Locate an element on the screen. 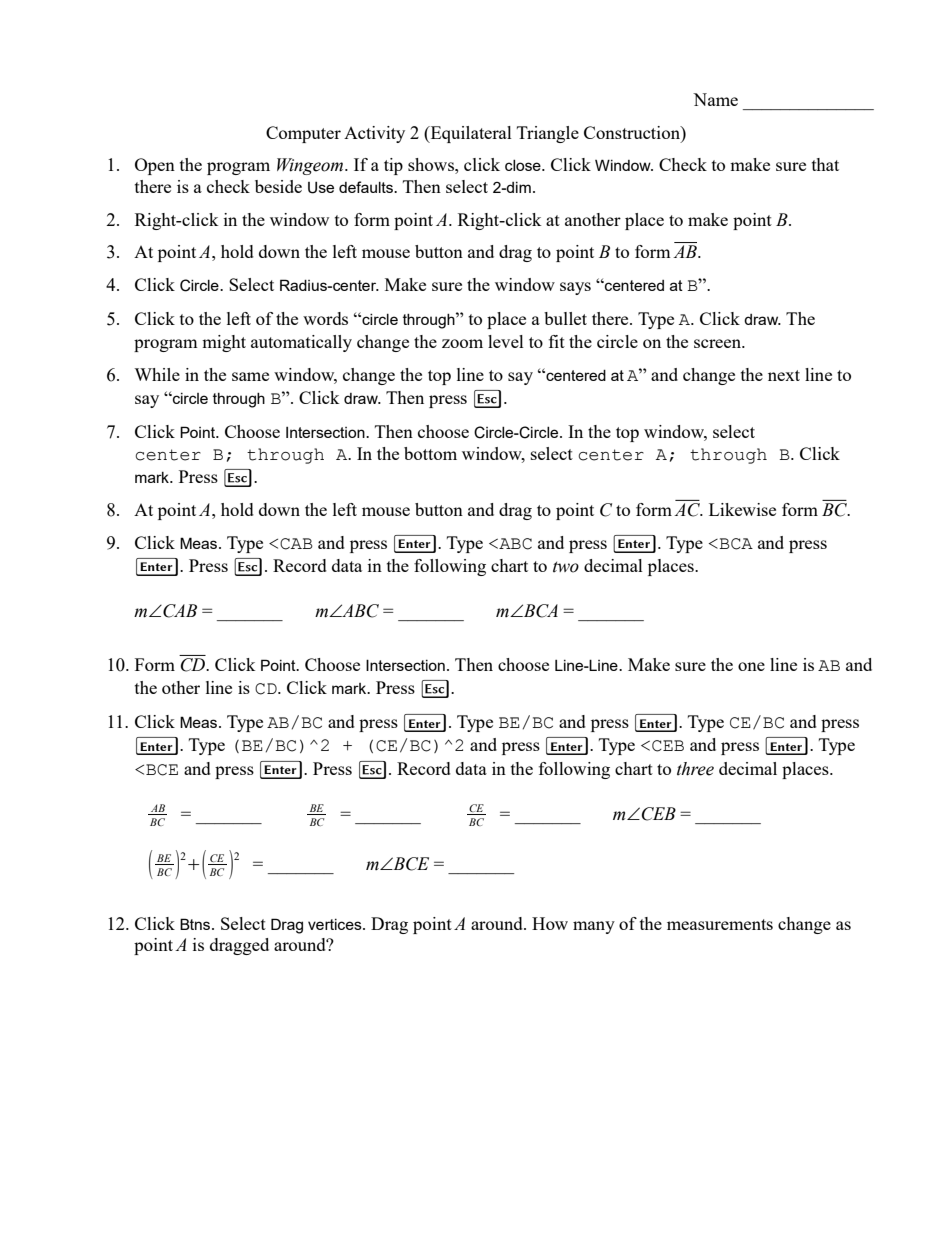  level is located at coordinates (506, 341).
